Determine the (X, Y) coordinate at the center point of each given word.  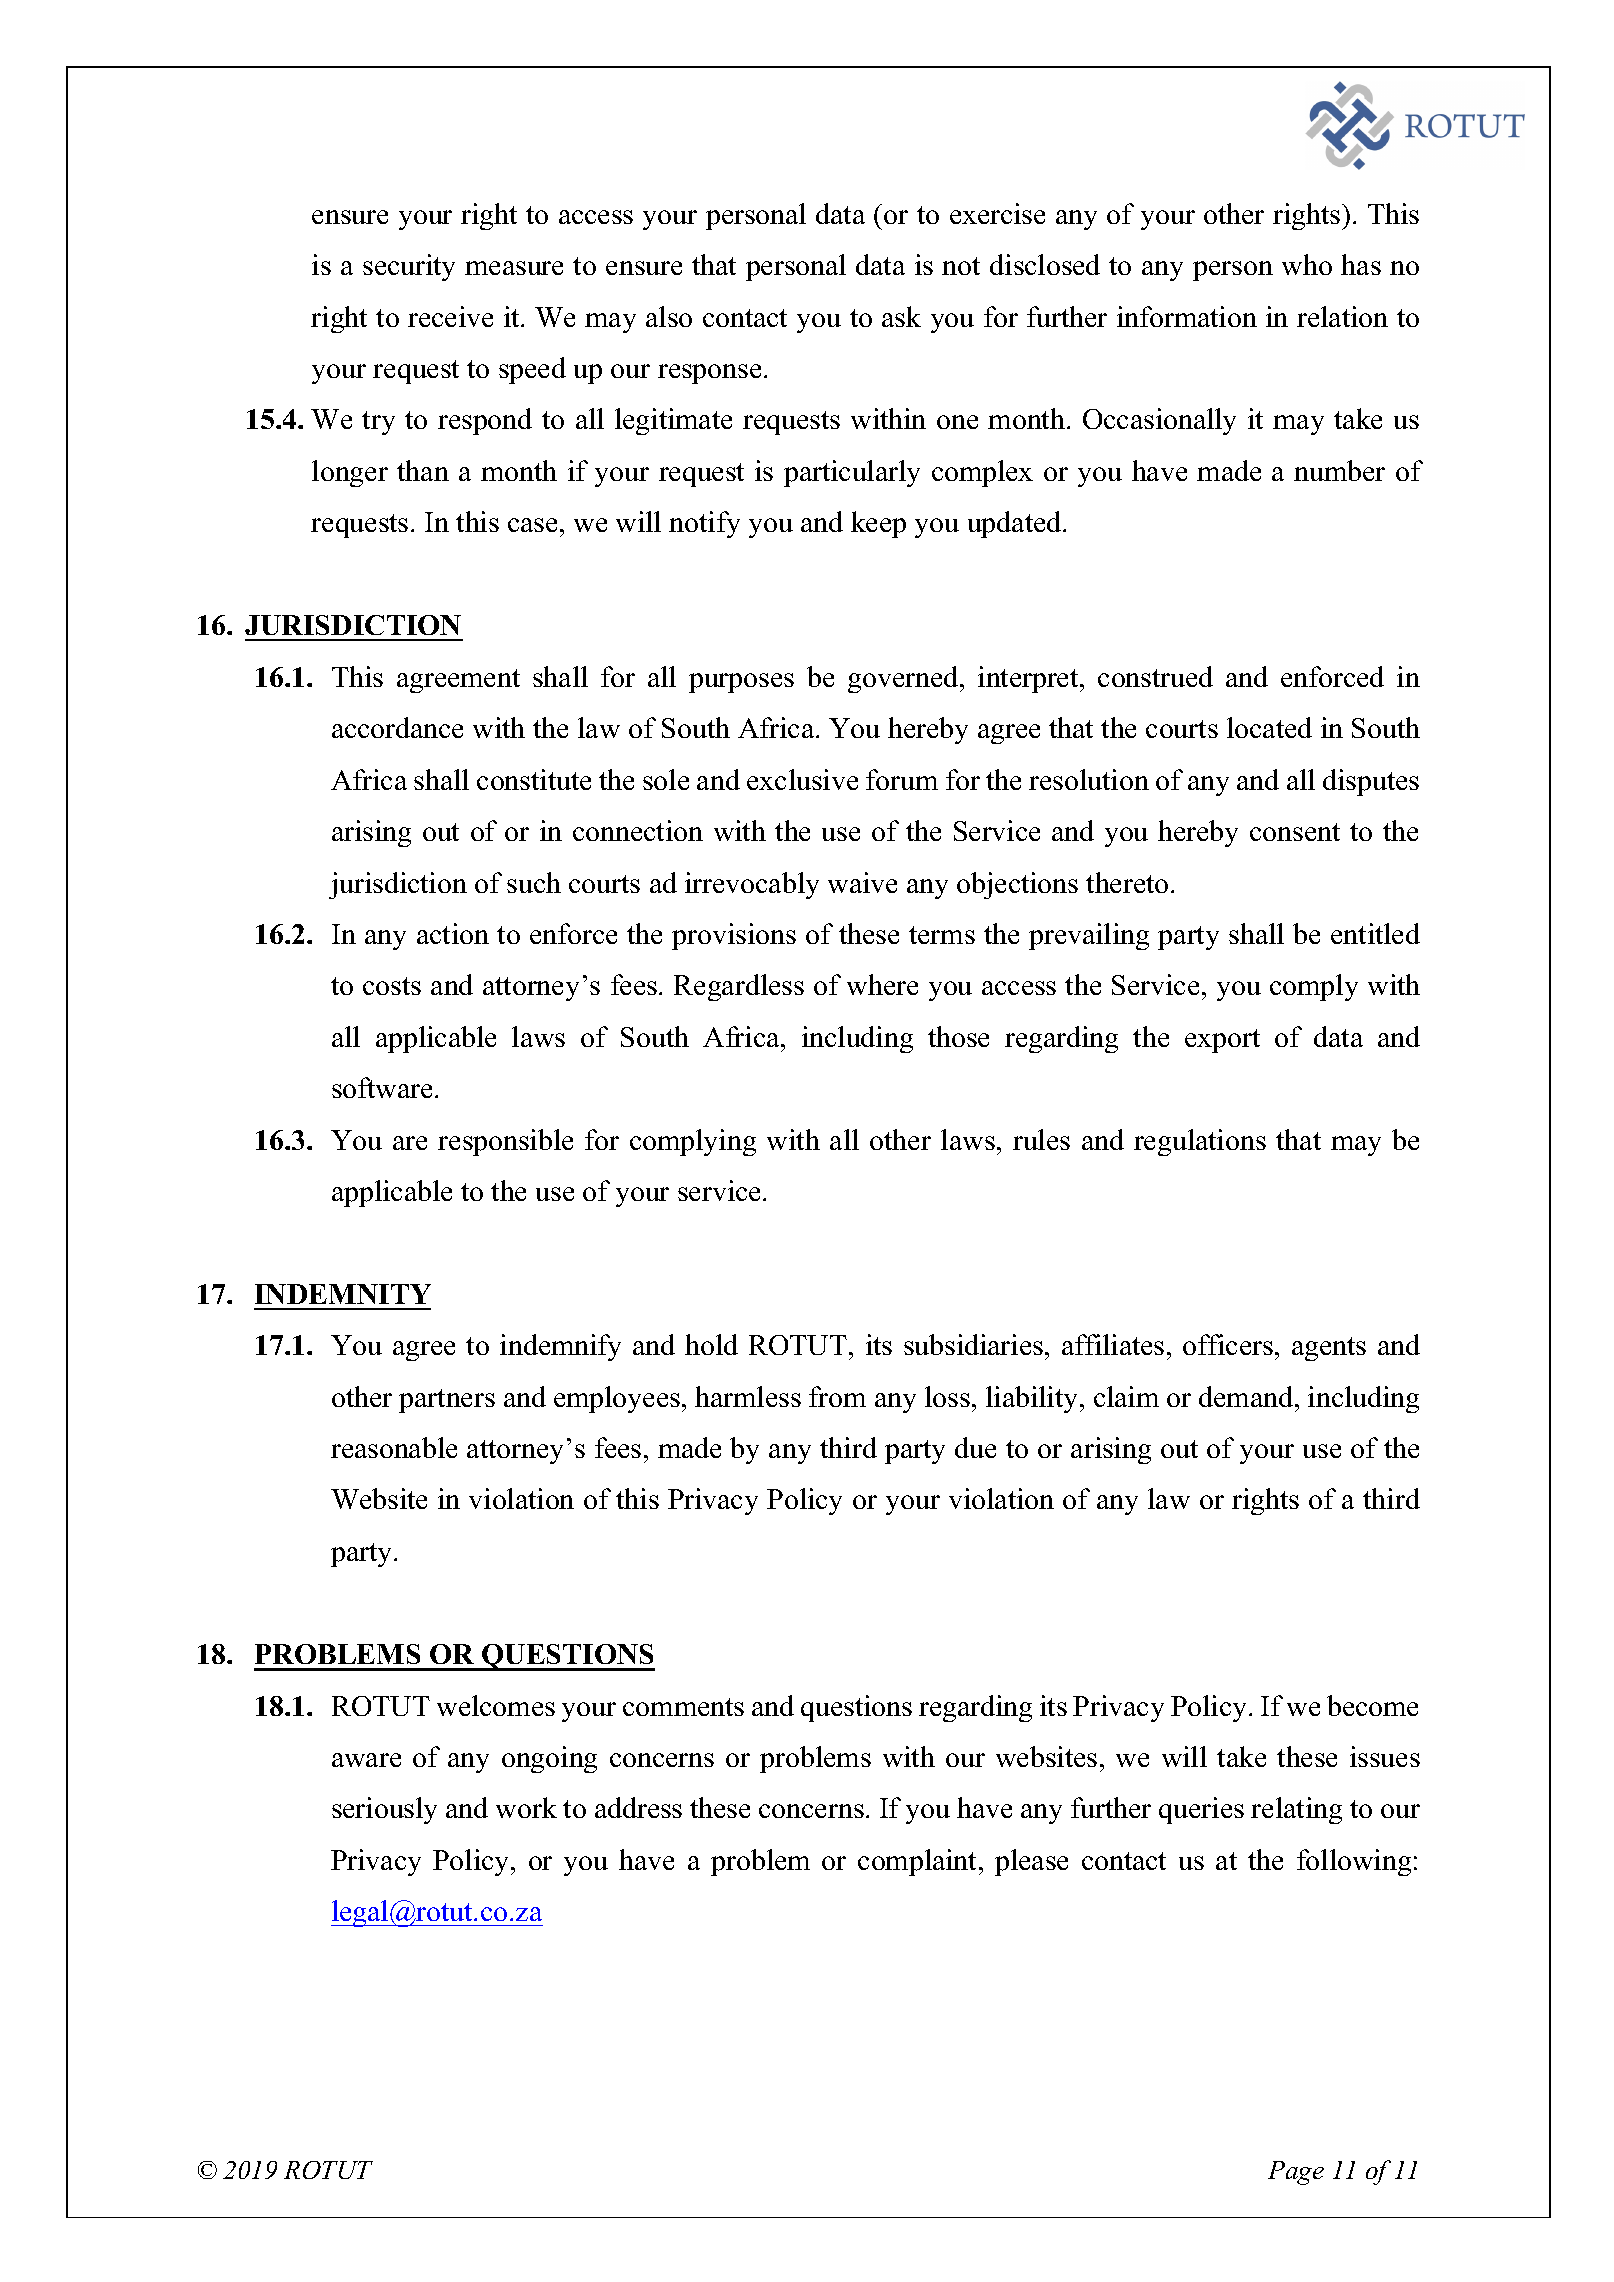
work (526, 1807)
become (1372, 1705)
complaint (919, 1862)
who (1307, 264)
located (1269, 727)
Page (1296, 2173)
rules (1041, 1139)
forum (902, 779)
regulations (1200, 1142)
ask (901, 316)
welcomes (496, 1705)
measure (514, 268)
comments (683, 1707)
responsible (505, 1142)
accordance (397, 727)
